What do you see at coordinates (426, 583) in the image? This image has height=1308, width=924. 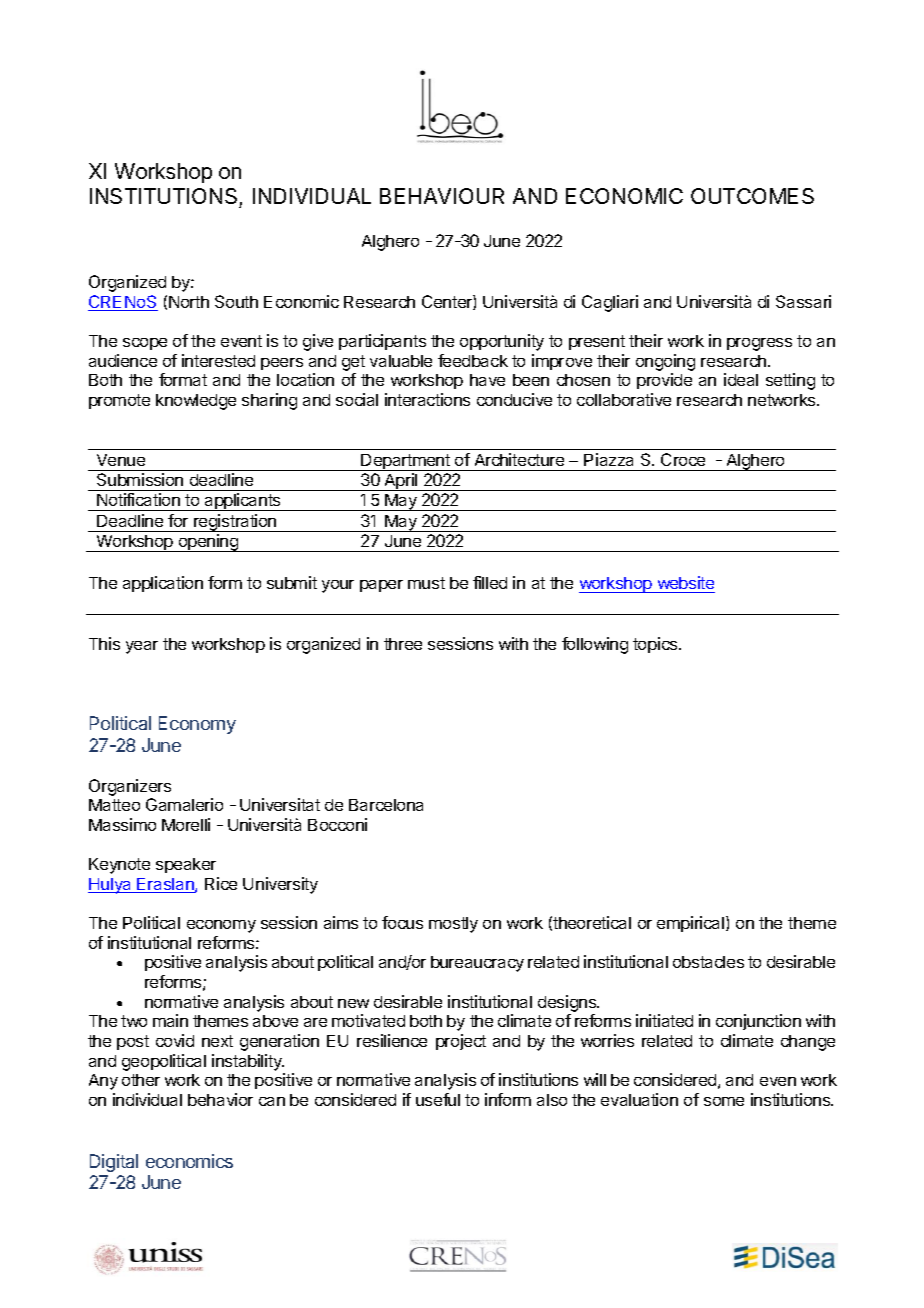 I see `must` at bounding box center [426, 583].
